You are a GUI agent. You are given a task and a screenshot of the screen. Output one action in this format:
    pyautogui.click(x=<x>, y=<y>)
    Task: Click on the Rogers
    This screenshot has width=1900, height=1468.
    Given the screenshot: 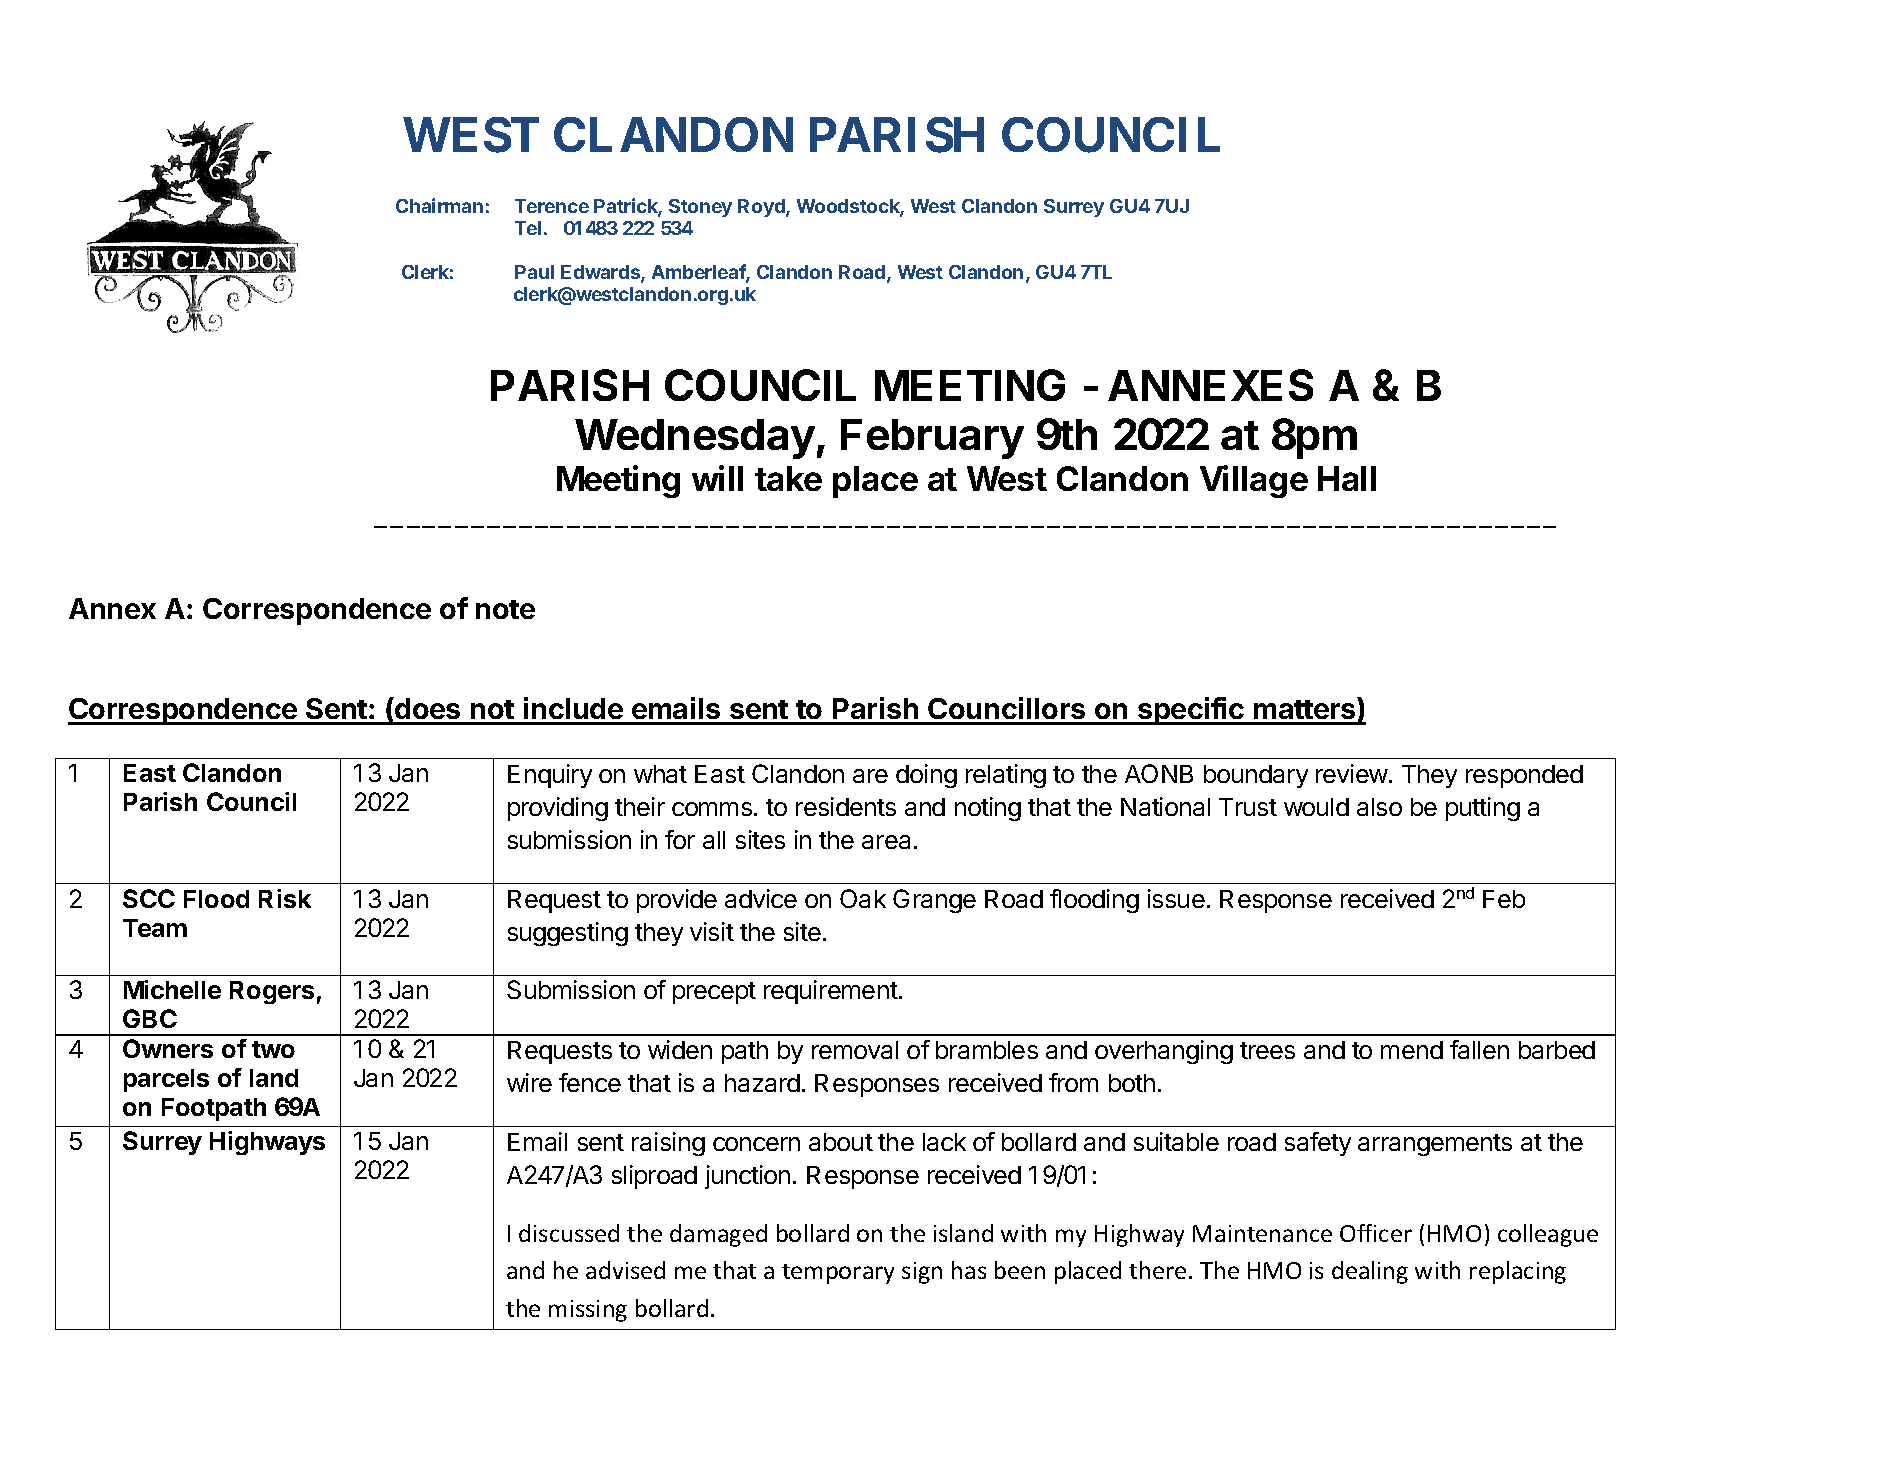 What is the action you would take?
    pyautogui.click(x=272, y=992)
